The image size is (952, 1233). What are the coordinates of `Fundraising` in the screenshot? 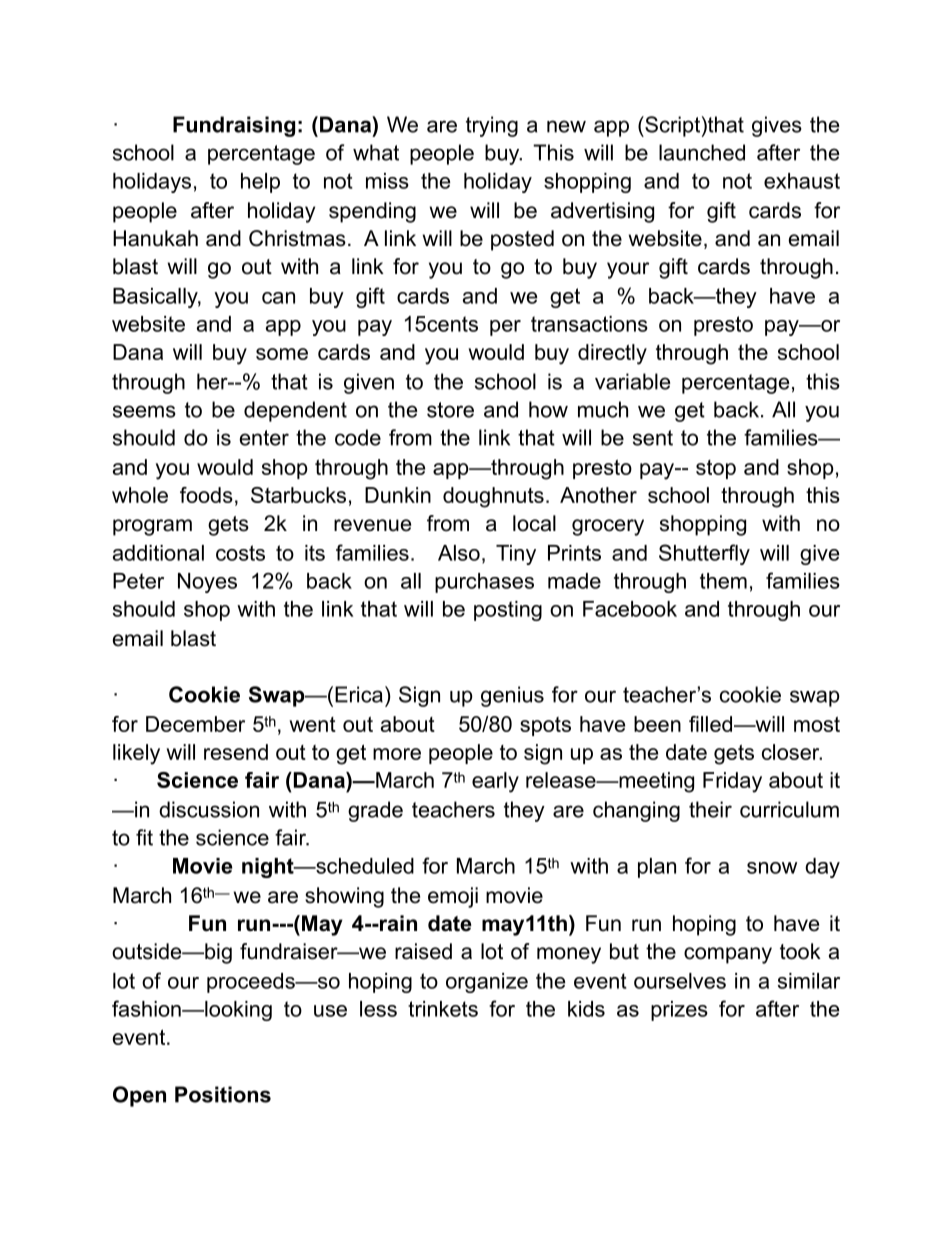 It's located at (234, 126).
